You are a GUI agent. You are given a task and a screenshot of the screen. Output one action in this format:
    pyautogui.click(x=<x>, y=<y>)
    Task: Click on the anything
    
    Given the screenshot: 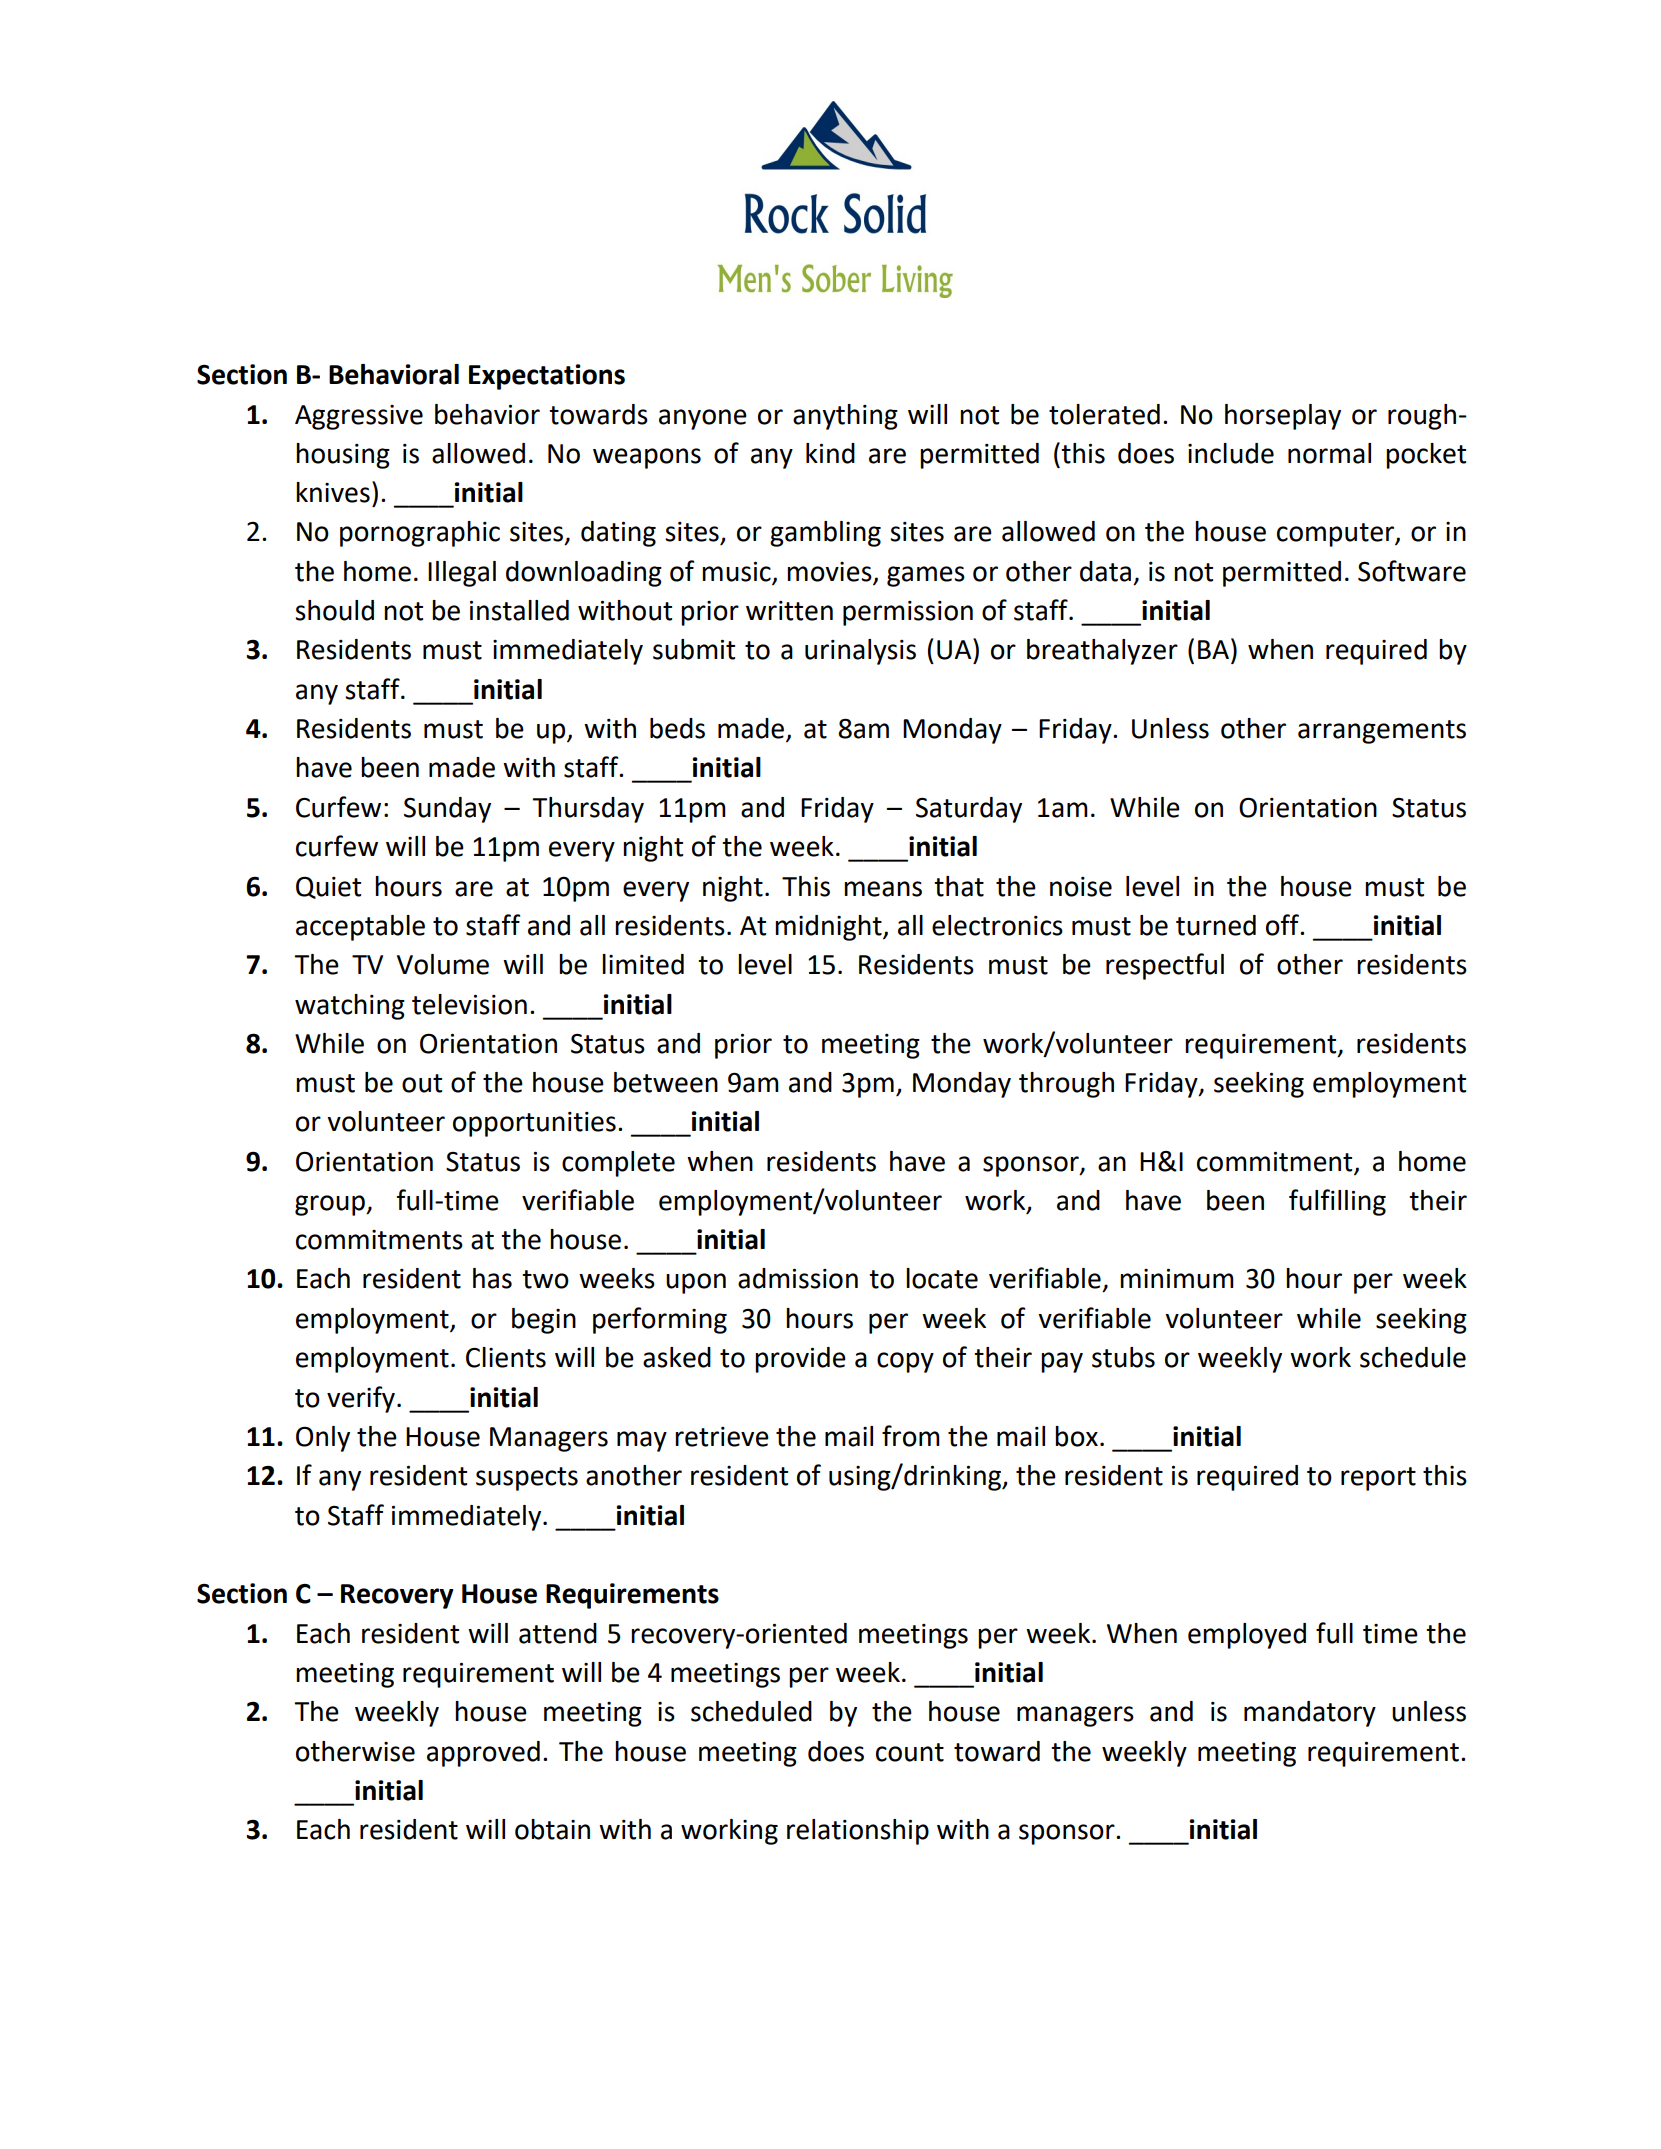 What is the action you would take?
    pyautogui.click(x=845, y=417)
